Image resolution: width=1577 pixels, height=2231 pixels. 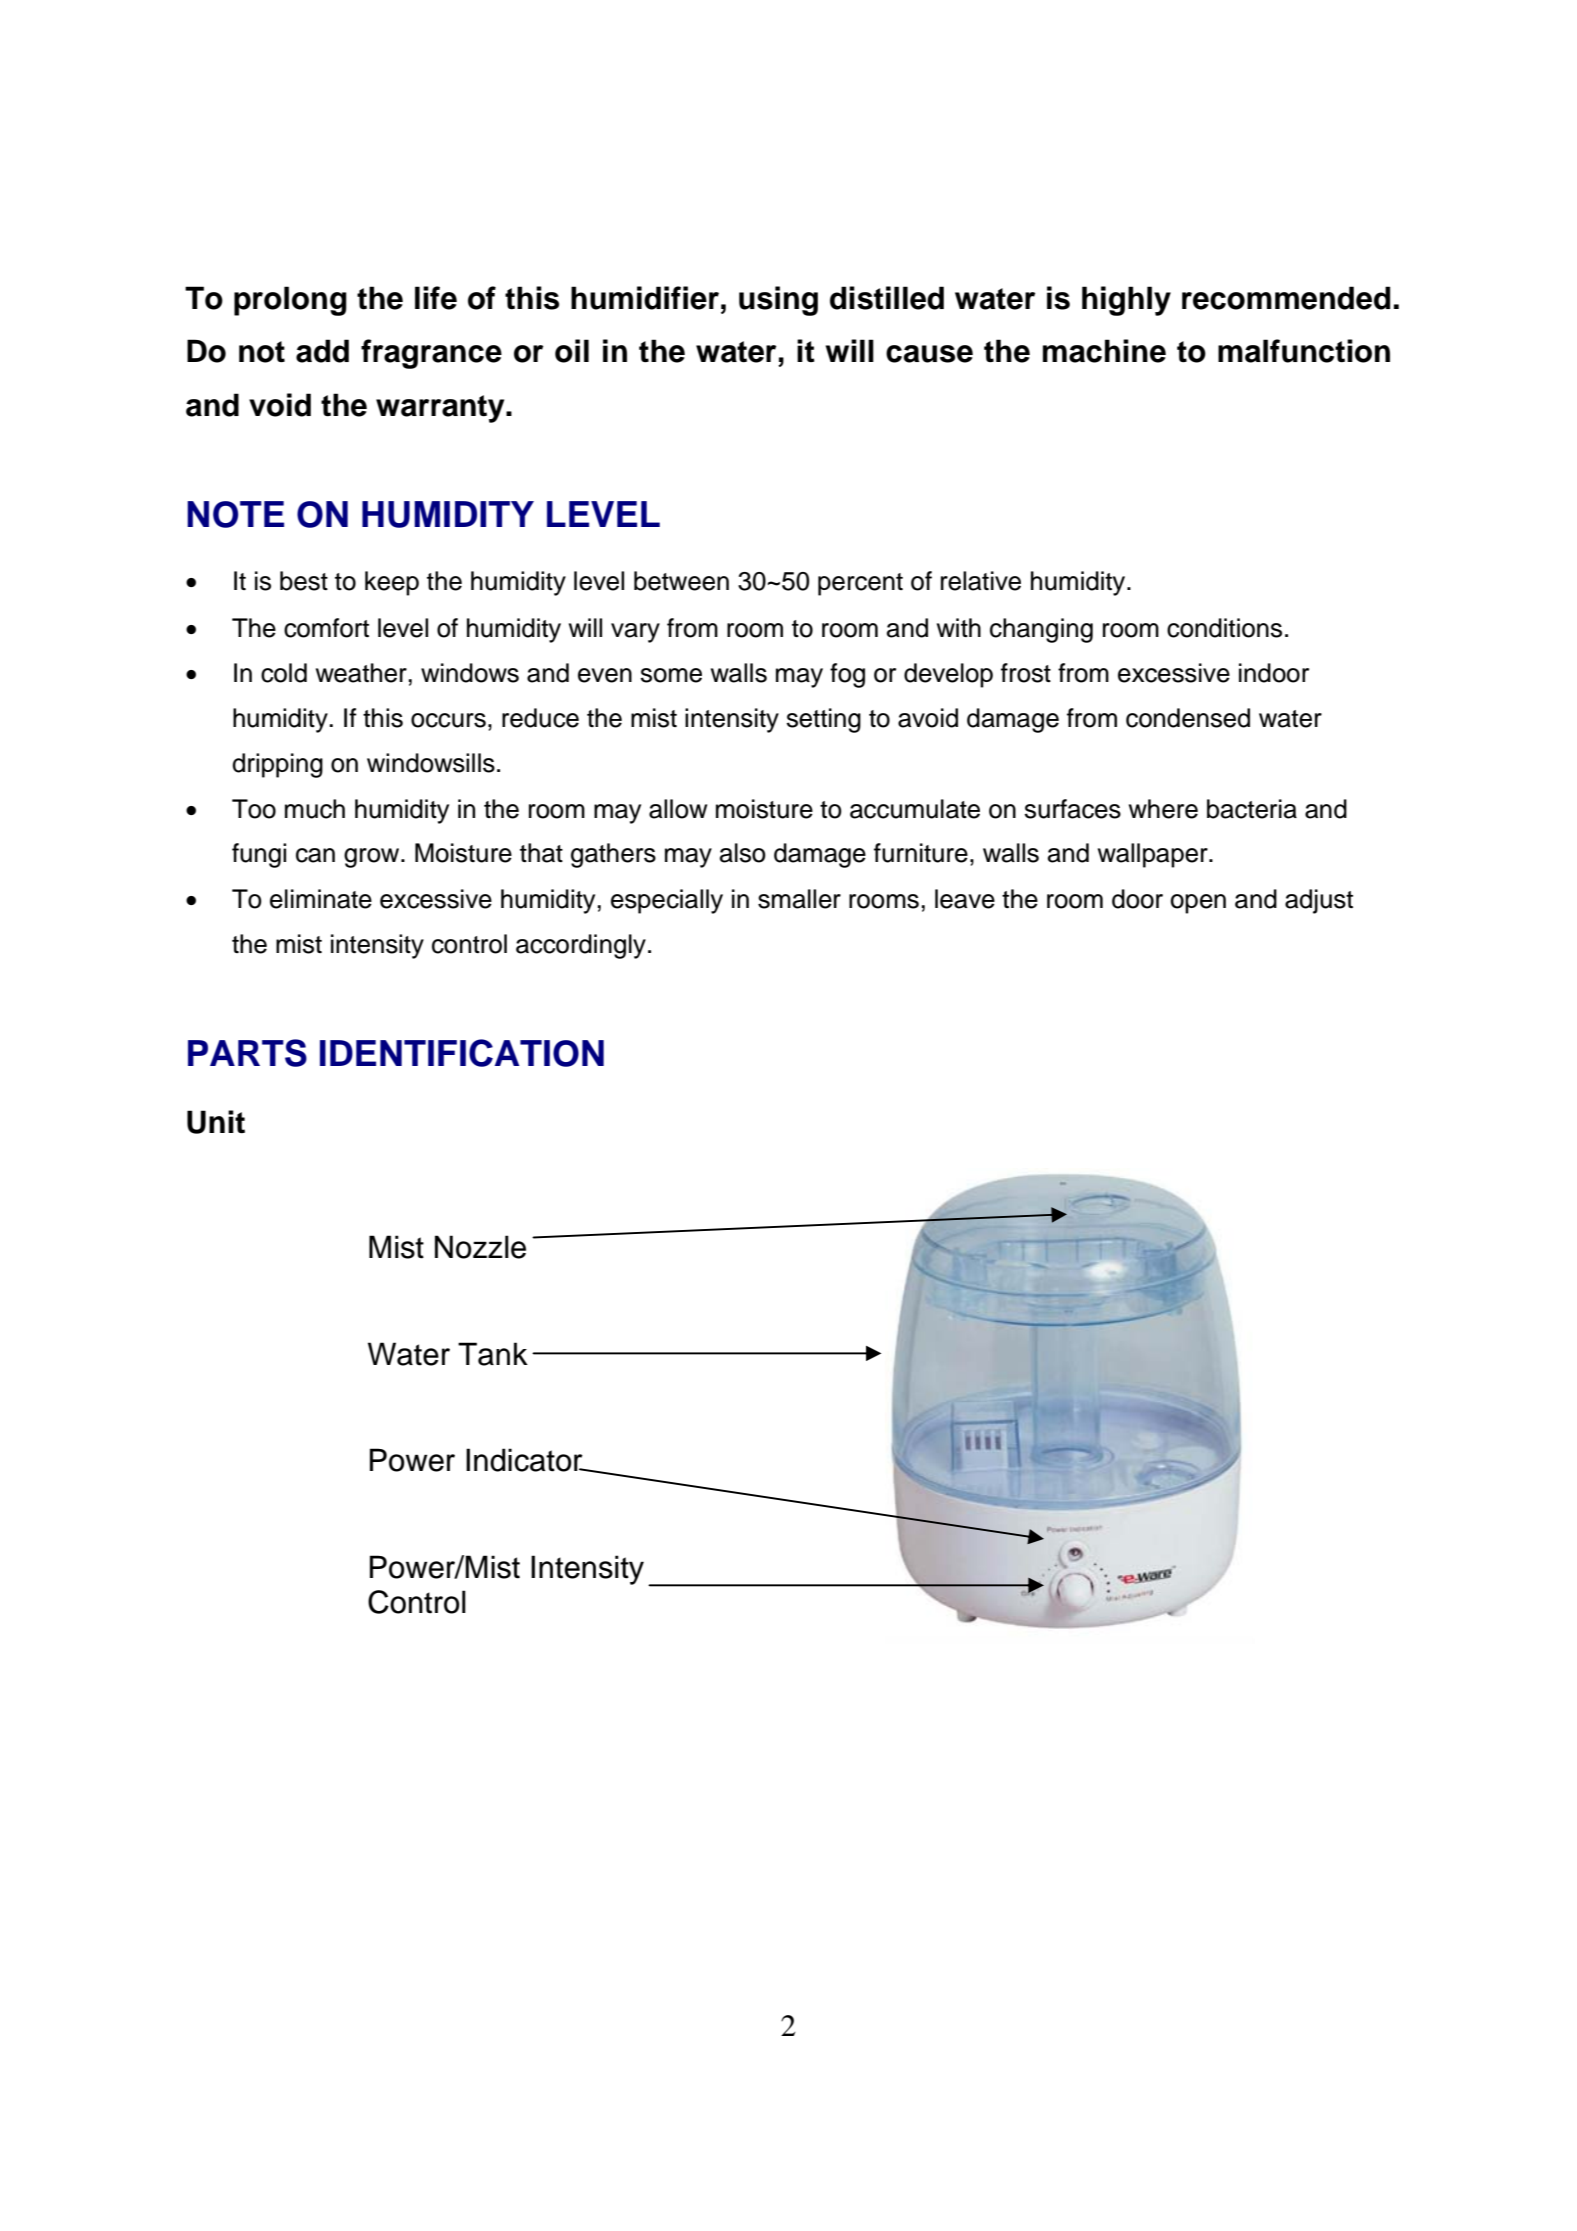 I want to click on between, so click(x=681, y=581).
